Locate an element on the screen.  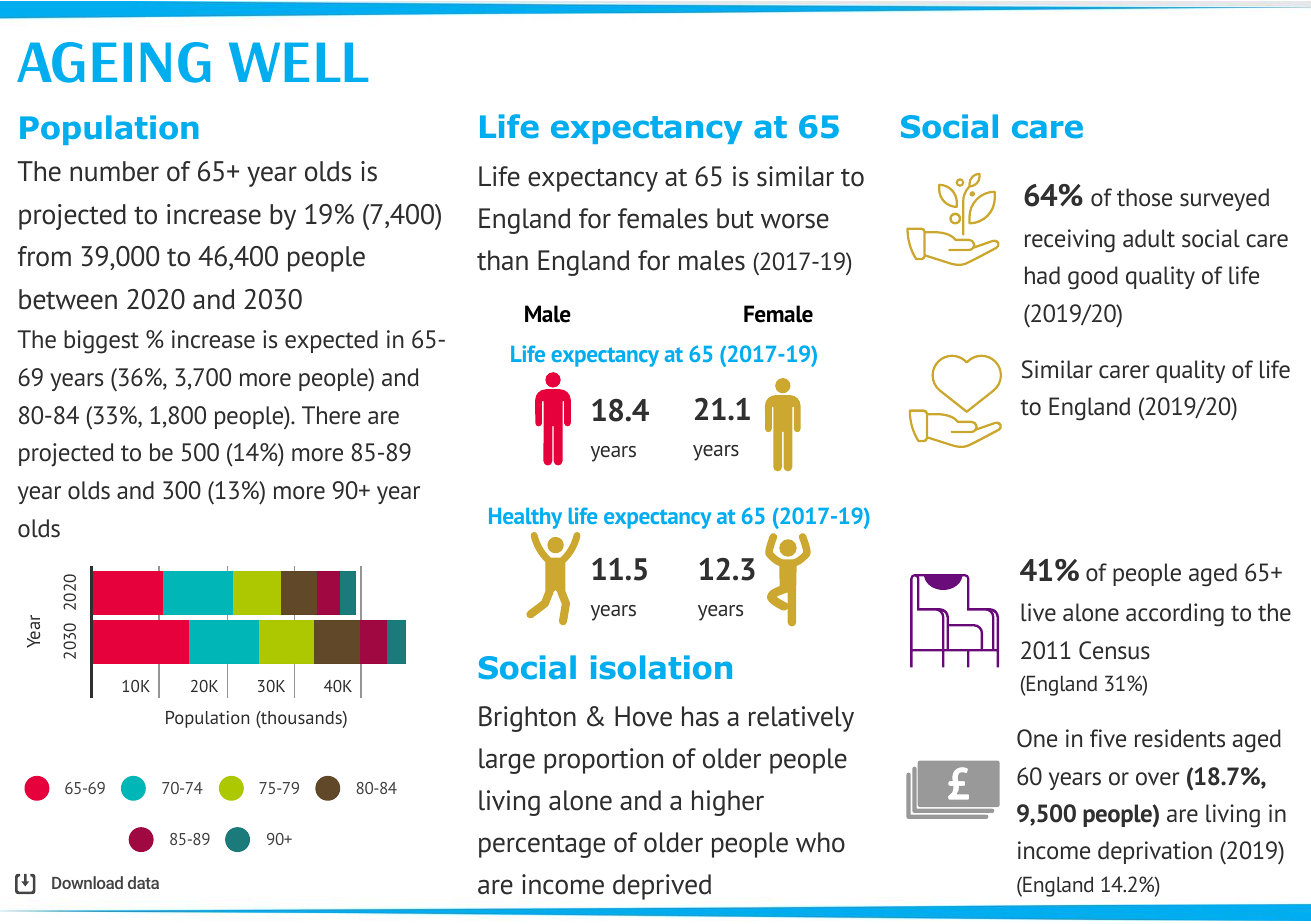
than is located at coordinates (502, 260).
